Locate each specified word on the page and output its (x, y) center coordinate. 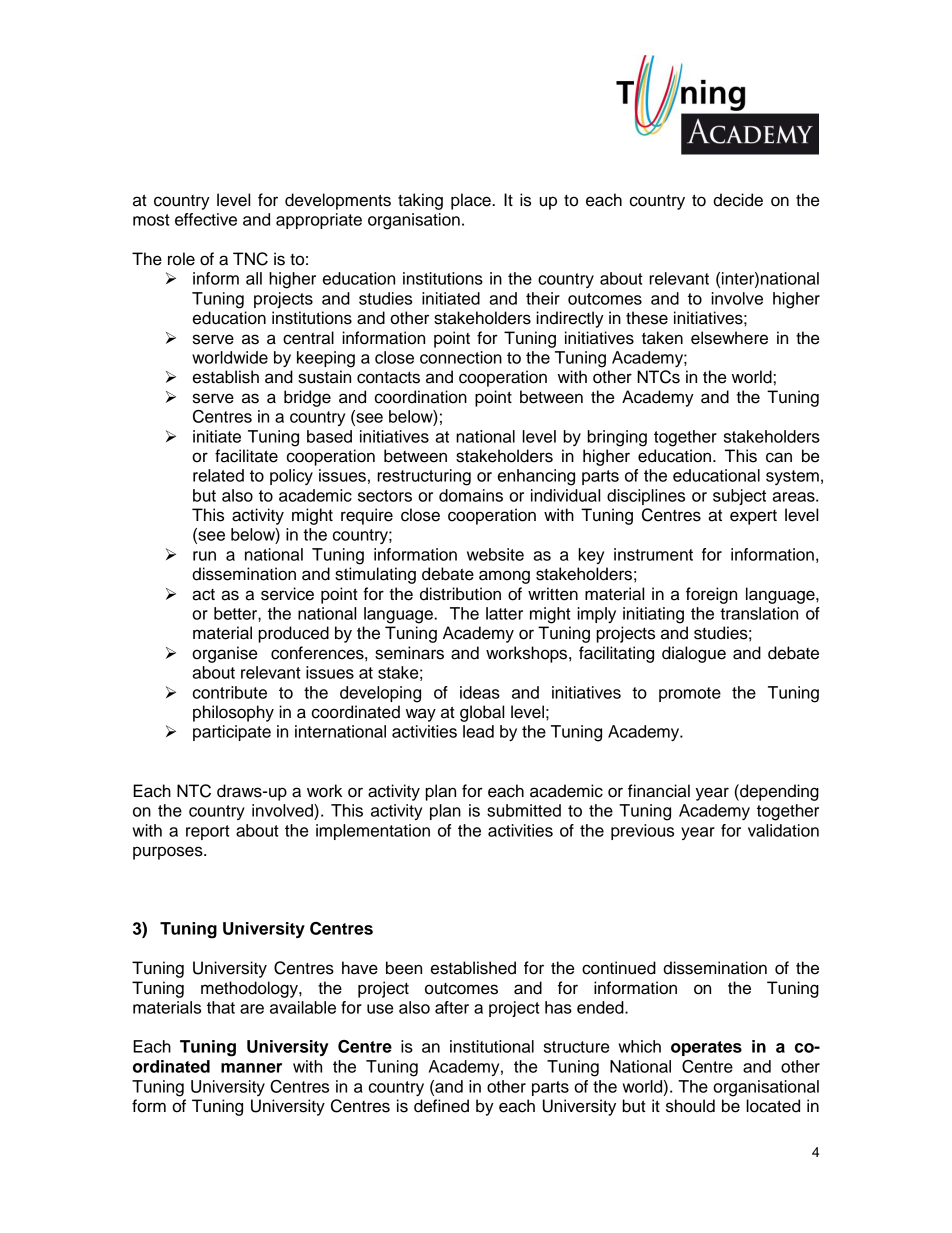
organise (224, 654)
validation (783, 830)
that (221, 1007)
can (779, 457)
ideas (480, 692)
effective (206, 219)
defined (441, 1106)
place (472, 201)
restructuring (424, 477)
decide (738, 200)
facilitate (246, 456)
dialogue (694, 654)
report (208, 832)
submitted (524, 810)
